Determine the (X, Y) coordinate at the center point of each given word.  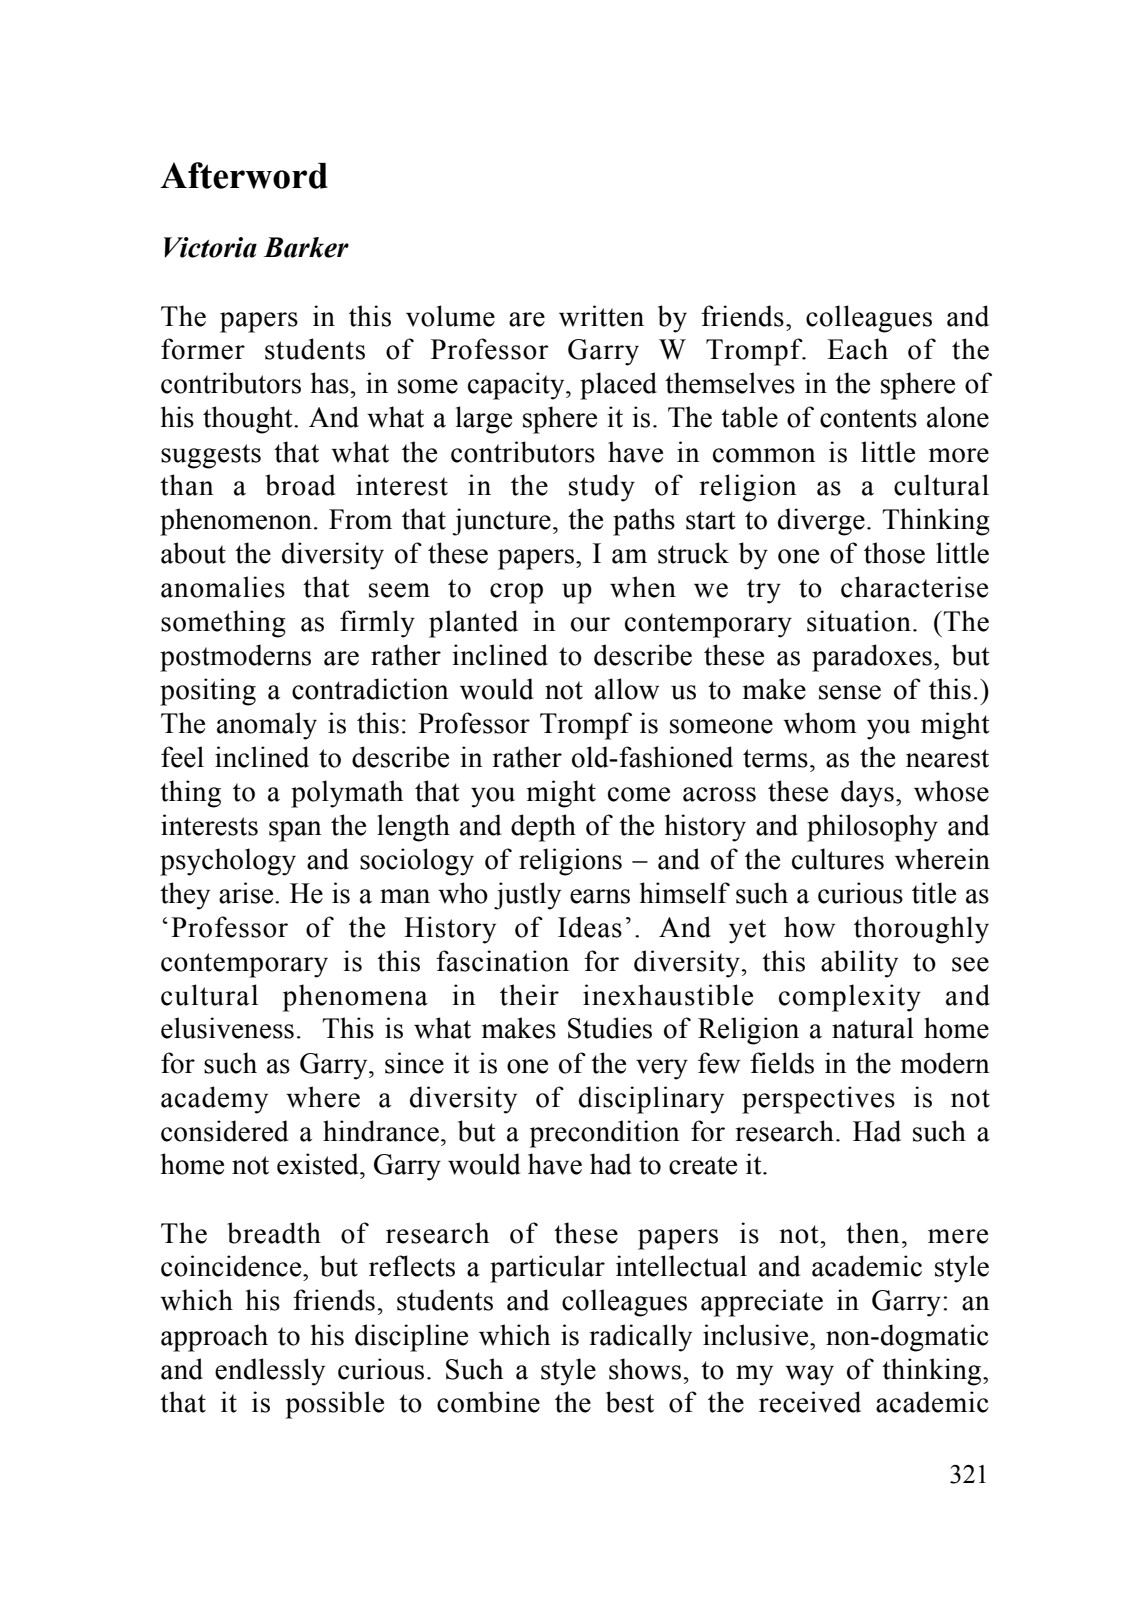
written (601, 316)
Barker (306, 247)
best (630, 1402)
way (809, 1375)
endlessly (270, 1372)
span (295, 831)
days (867, 794)
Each (857, 349)
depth (543, 828)
